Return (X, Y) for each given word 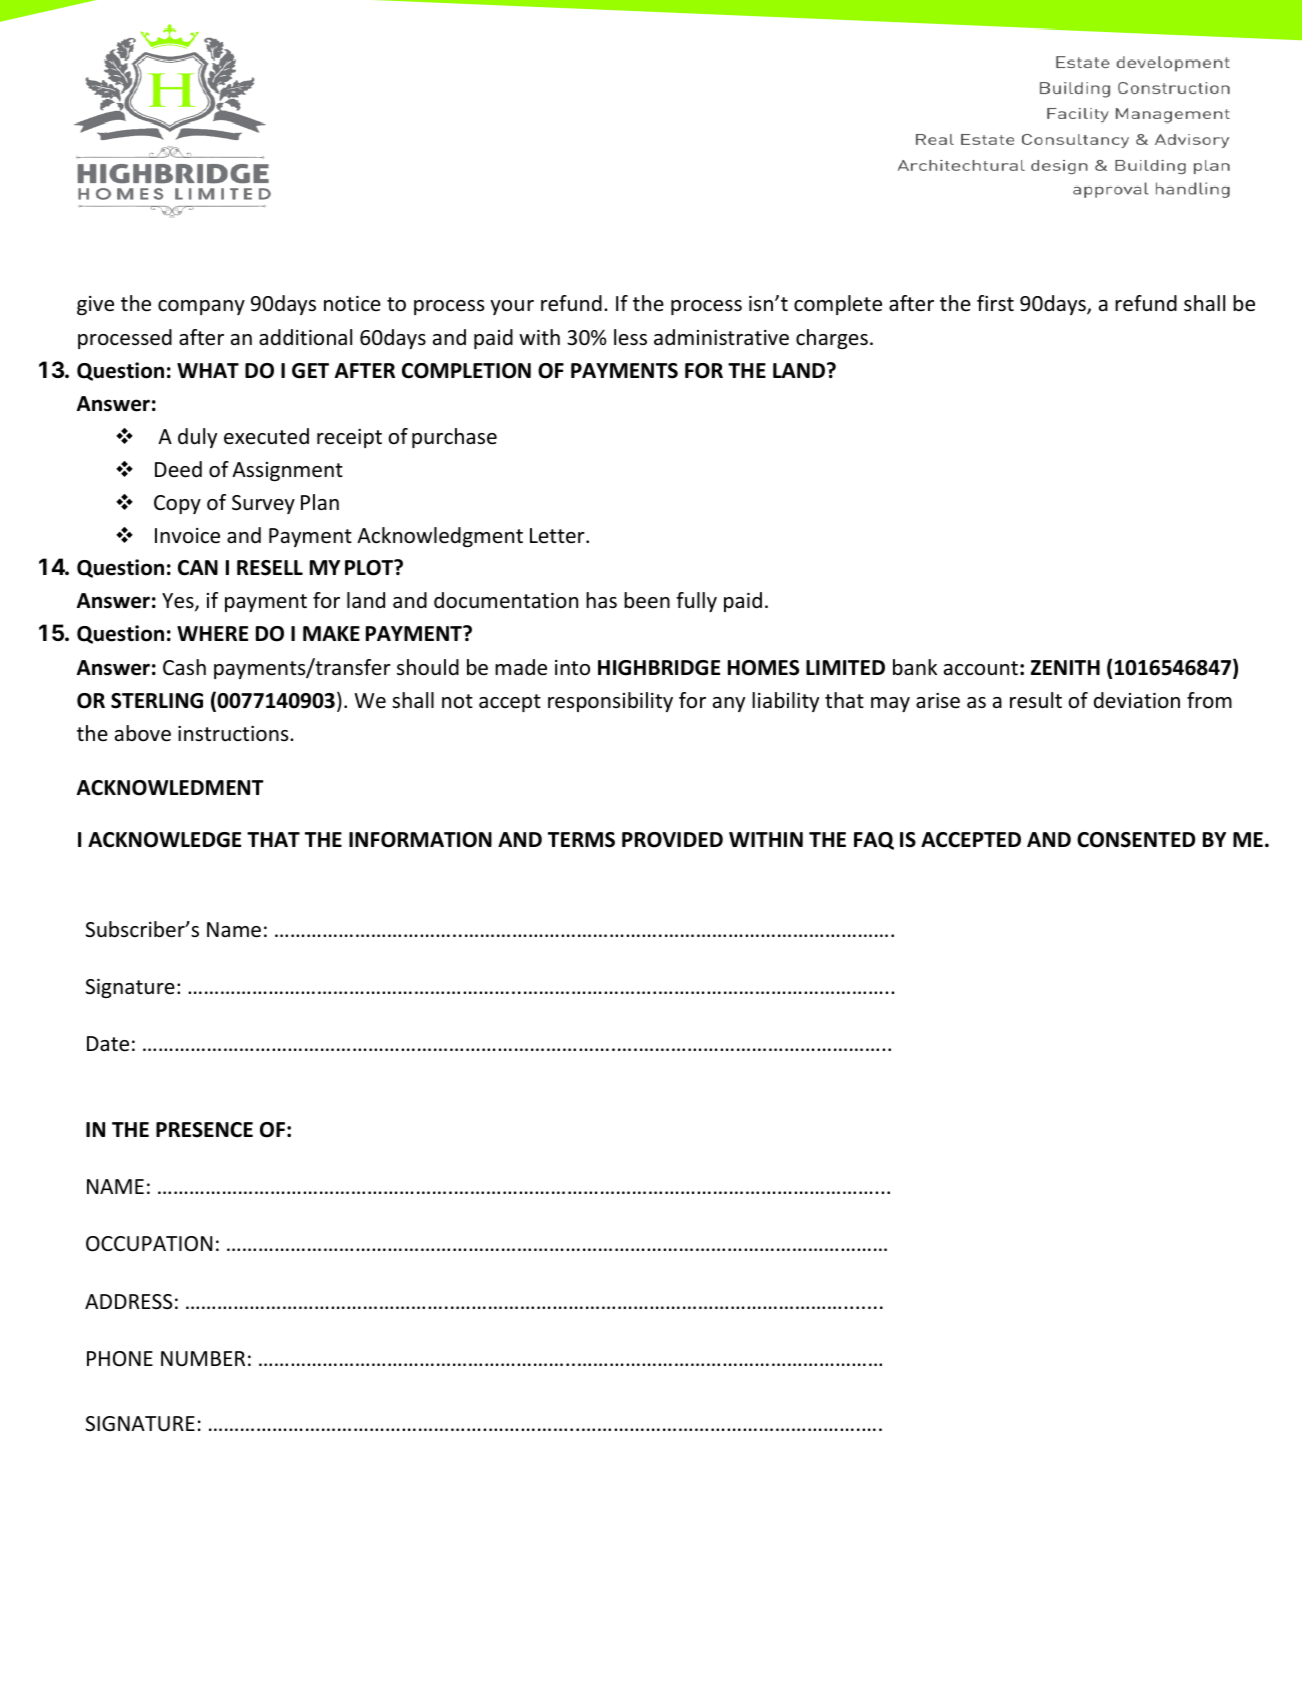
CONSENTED (1136, 840)
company (201, 307)
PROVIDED (672, 840)
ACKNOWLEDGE (164, 840)
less (630, 337)
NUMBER (203, 1359)
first (995, 303)
